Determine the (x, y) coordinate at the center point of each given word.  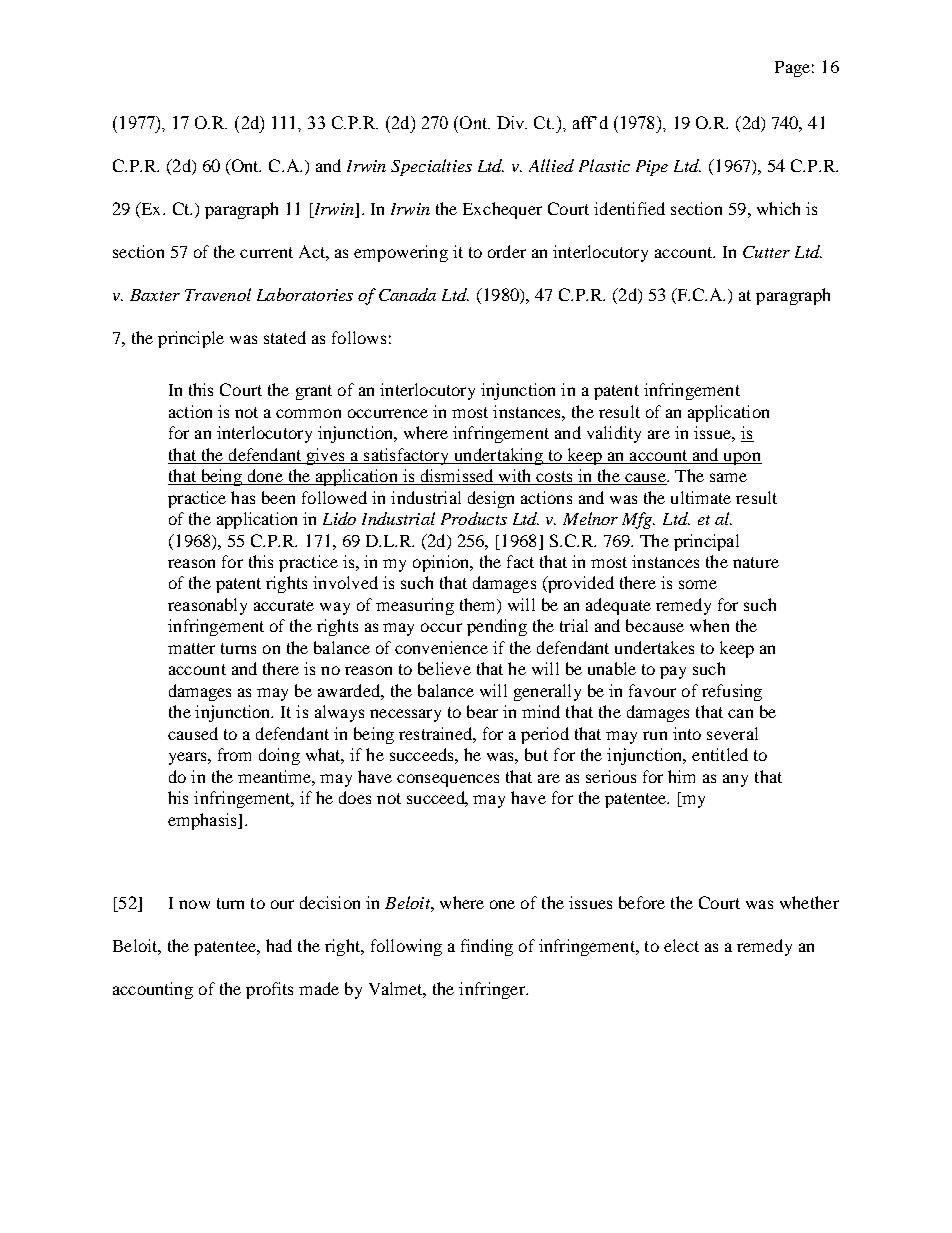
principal (706, 542)
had (279, 945)
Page (792, 69)
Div (512, 122)
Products (474, 518)
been (278, 497)
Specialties (431, 167)
